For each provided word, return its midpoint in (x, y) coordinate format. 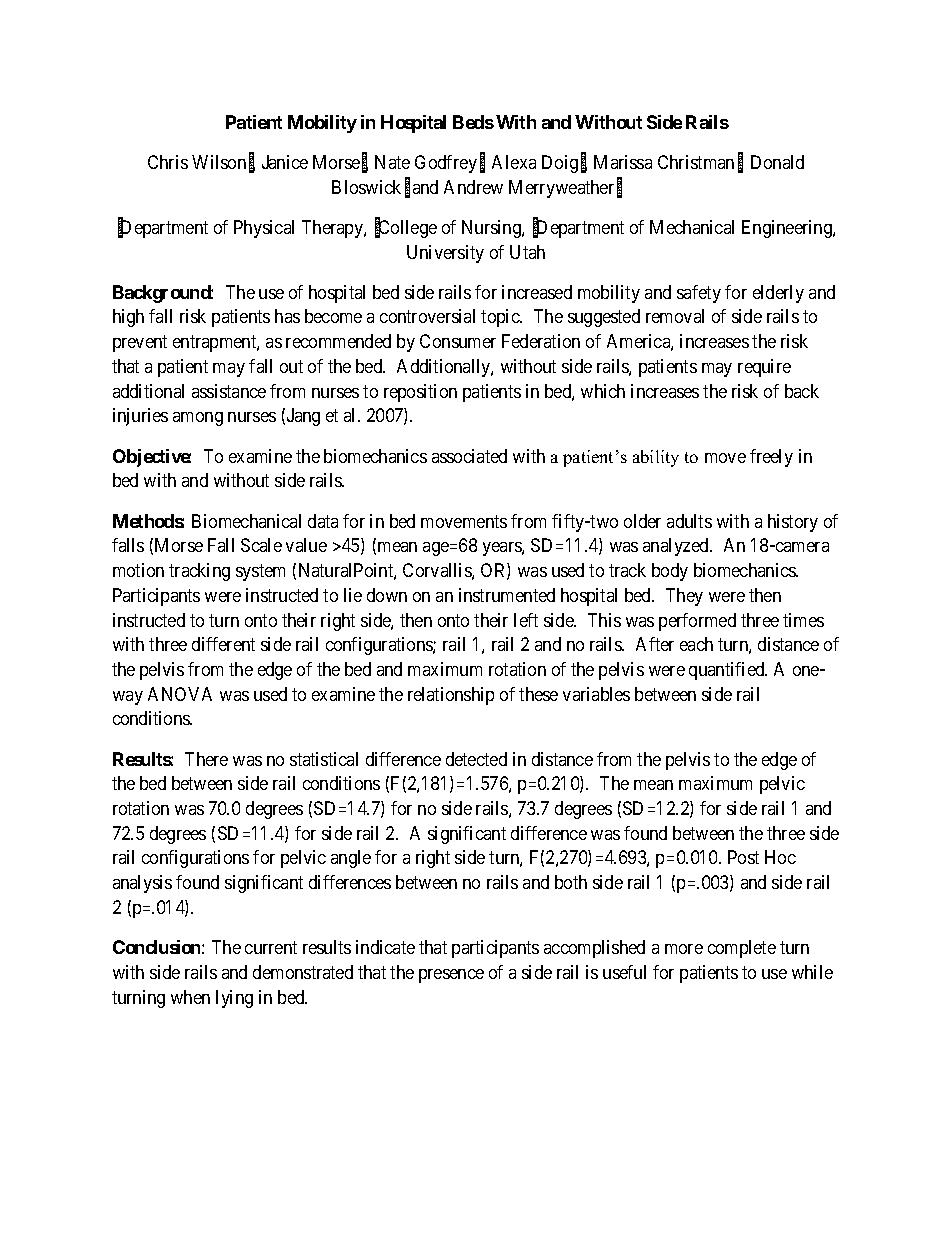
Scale (261, 545)
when (190, 997)
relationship (451, 696)
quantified (728, 671)
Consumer (458, 341)
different (223, 644)
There (206, 759)
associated (469, 456)
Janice (285, 162)
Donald (777, 162)
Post (743, 857)
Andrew (473, 187)
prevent (140, 344)
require (764, 368)
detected (476, 759)
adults (689, 521)
